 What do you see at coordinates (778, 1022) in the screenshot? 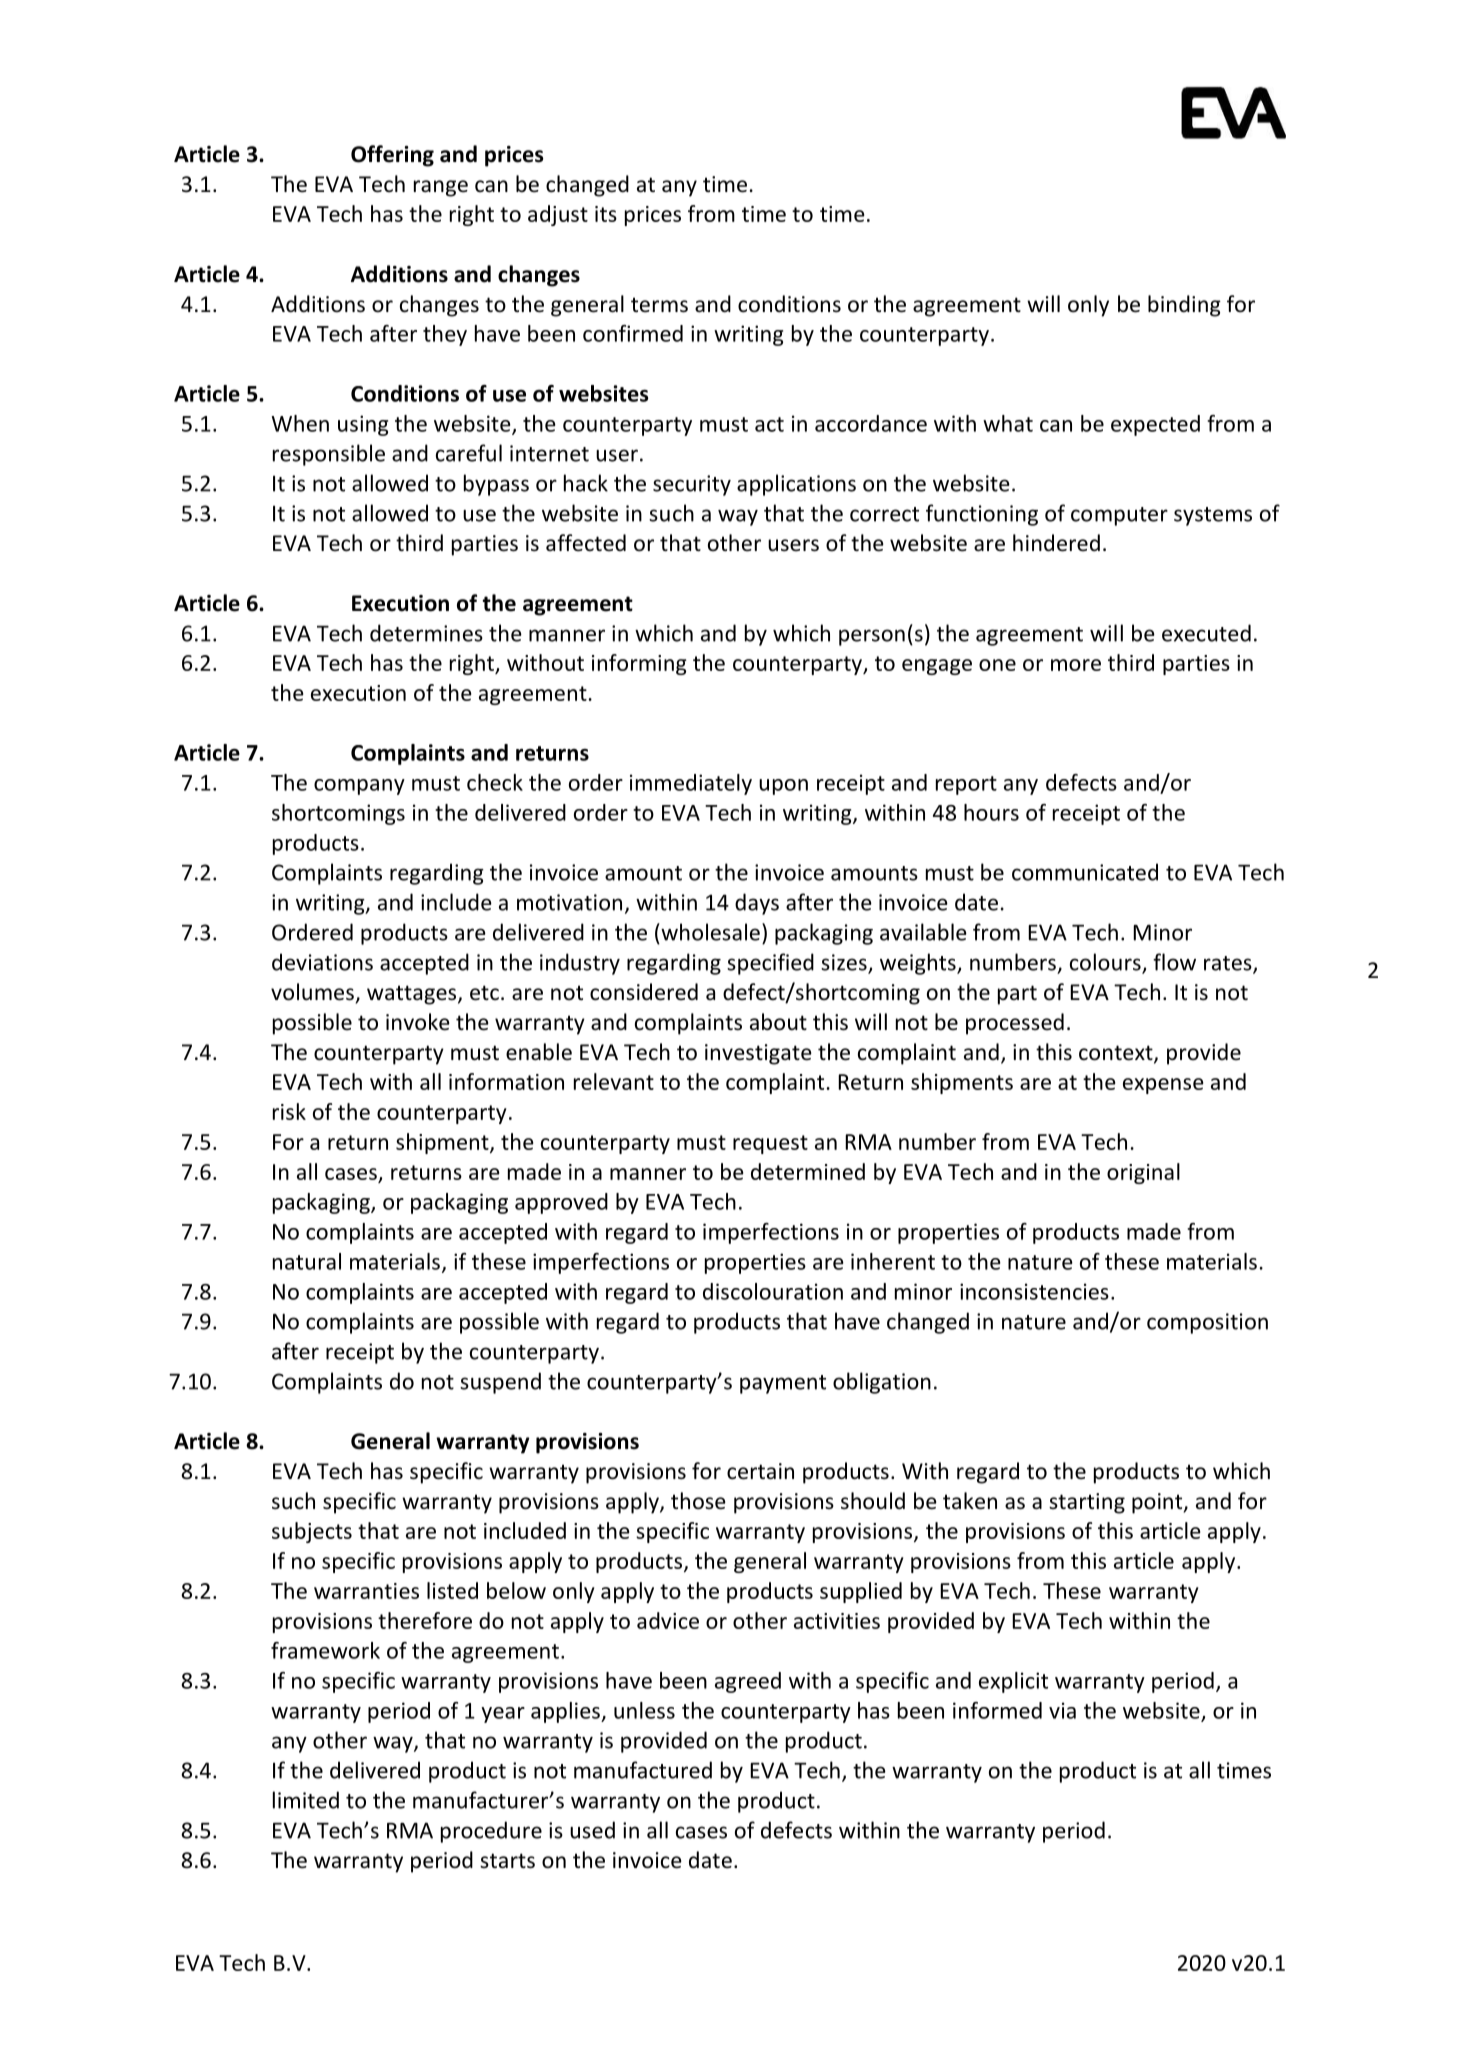
I see `about` at bounding box center [778, 1022].
